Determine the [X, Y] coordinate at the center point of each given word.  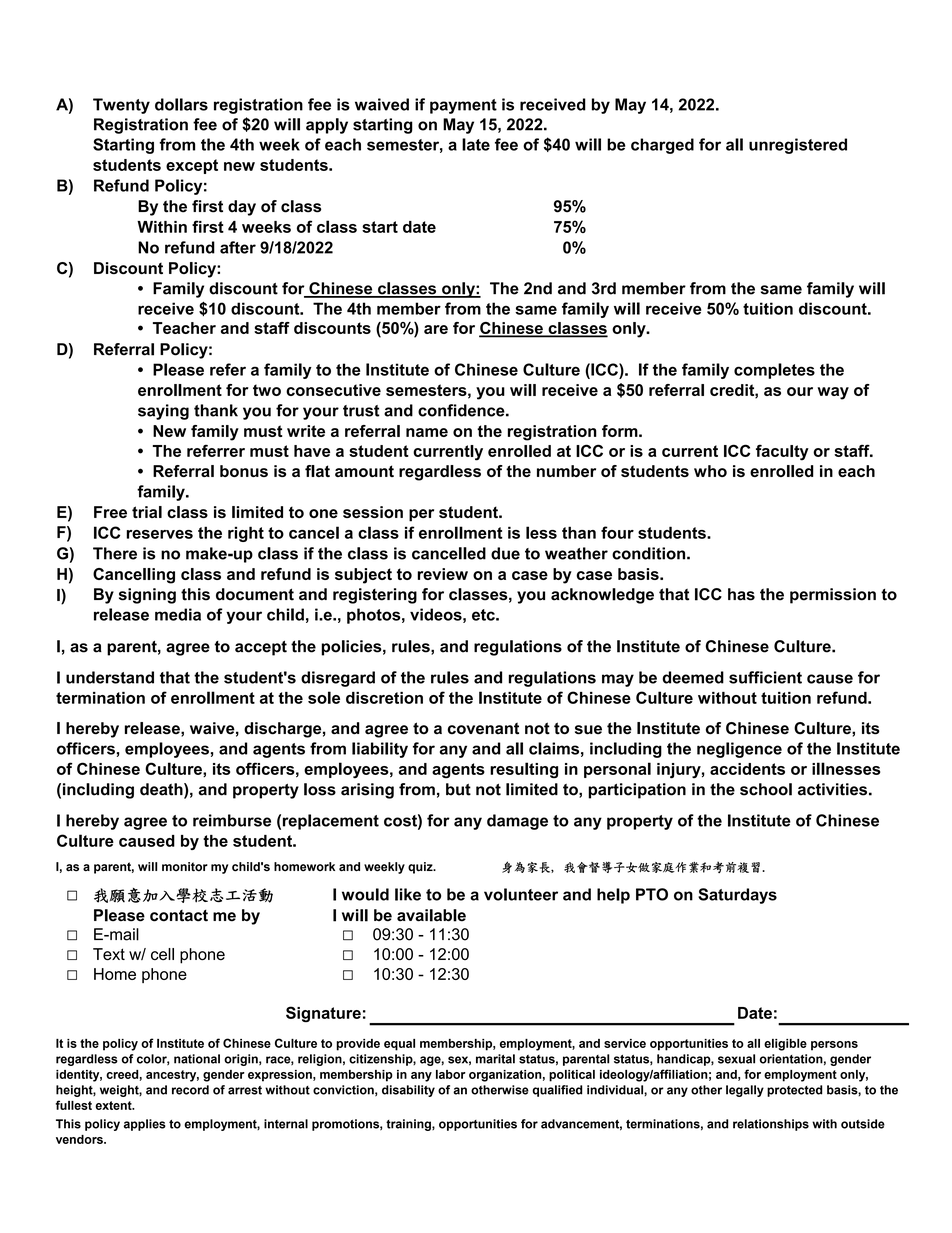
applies [145, 1125]
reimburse [232, 820]
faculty [782, 452]
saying [163, 412]
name [427, 432]
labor [451, 1074]
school [766, 789]
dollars [181, 104]
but [458, 789]
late [476, 144]
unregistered [798, 146]
